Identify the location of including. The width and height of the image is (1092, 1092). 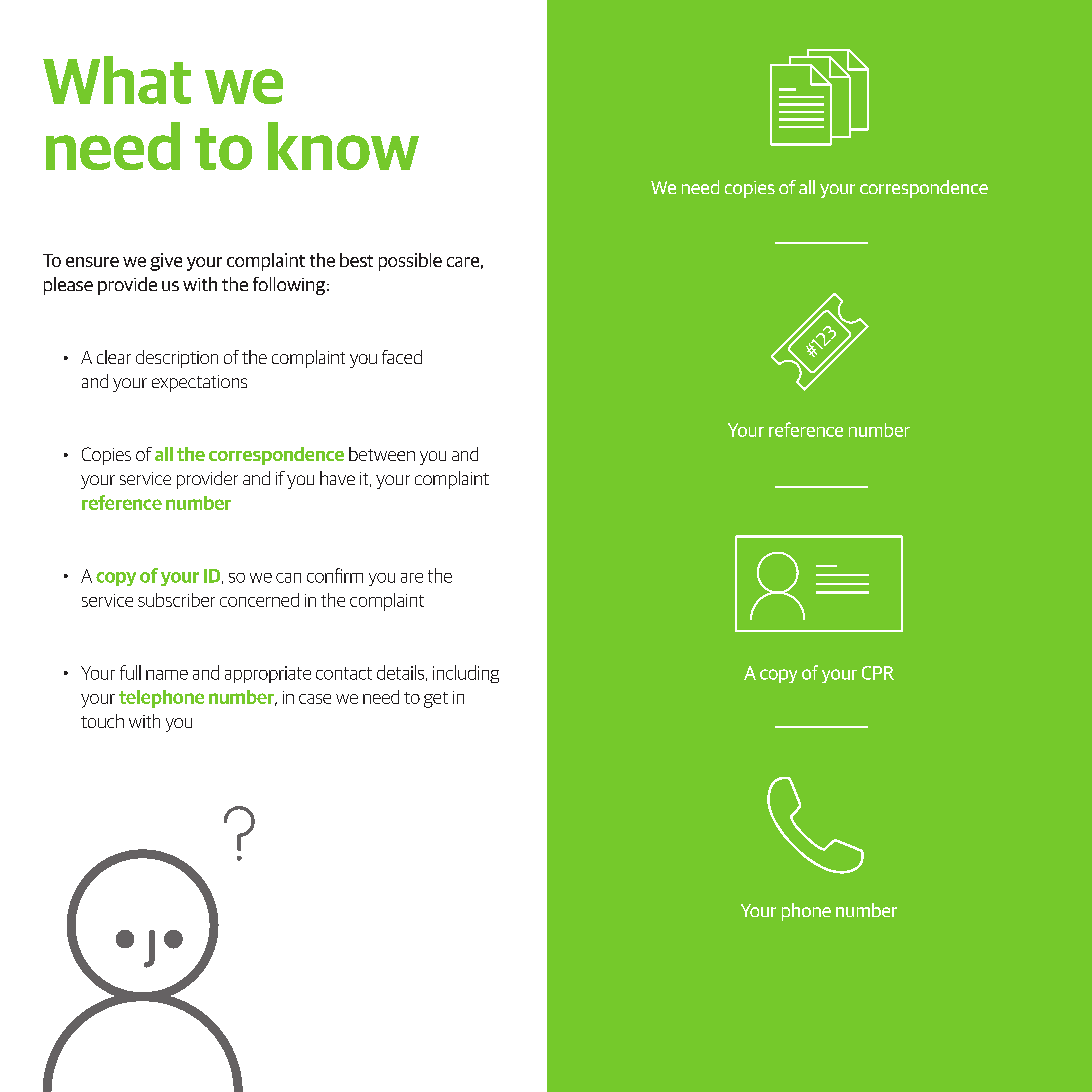
(466, 674).
